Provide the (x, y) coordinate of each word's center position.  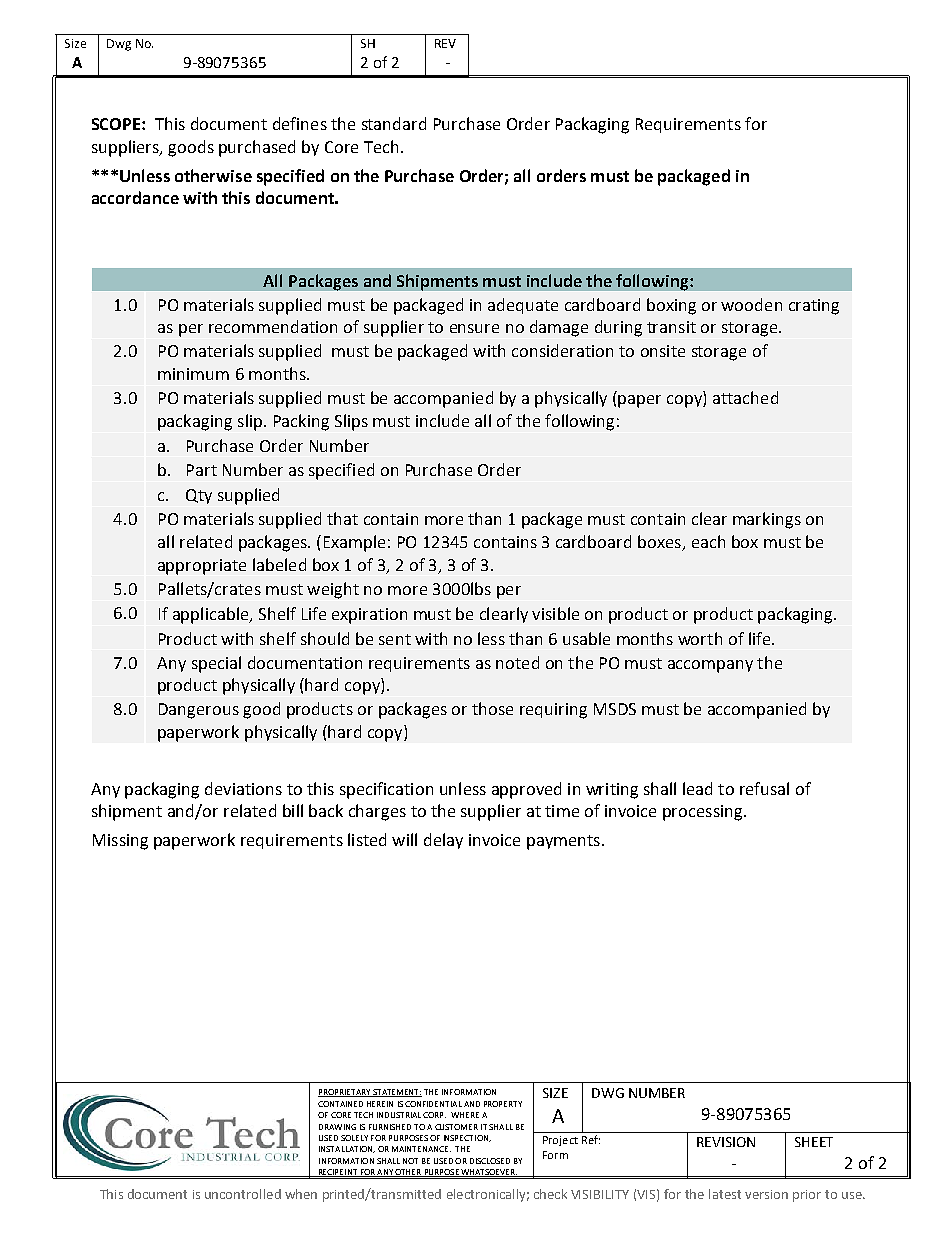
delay (443, 841)
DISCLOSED (490, 1161)
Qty (199, 496)
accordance (135, 197)
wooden (751, 304)
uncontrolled (243, 1194)
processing (704, 813)
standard (394, 123)
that (342, 518)
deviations (243, 788)
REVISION (726, 1142)
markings (767, 520)
